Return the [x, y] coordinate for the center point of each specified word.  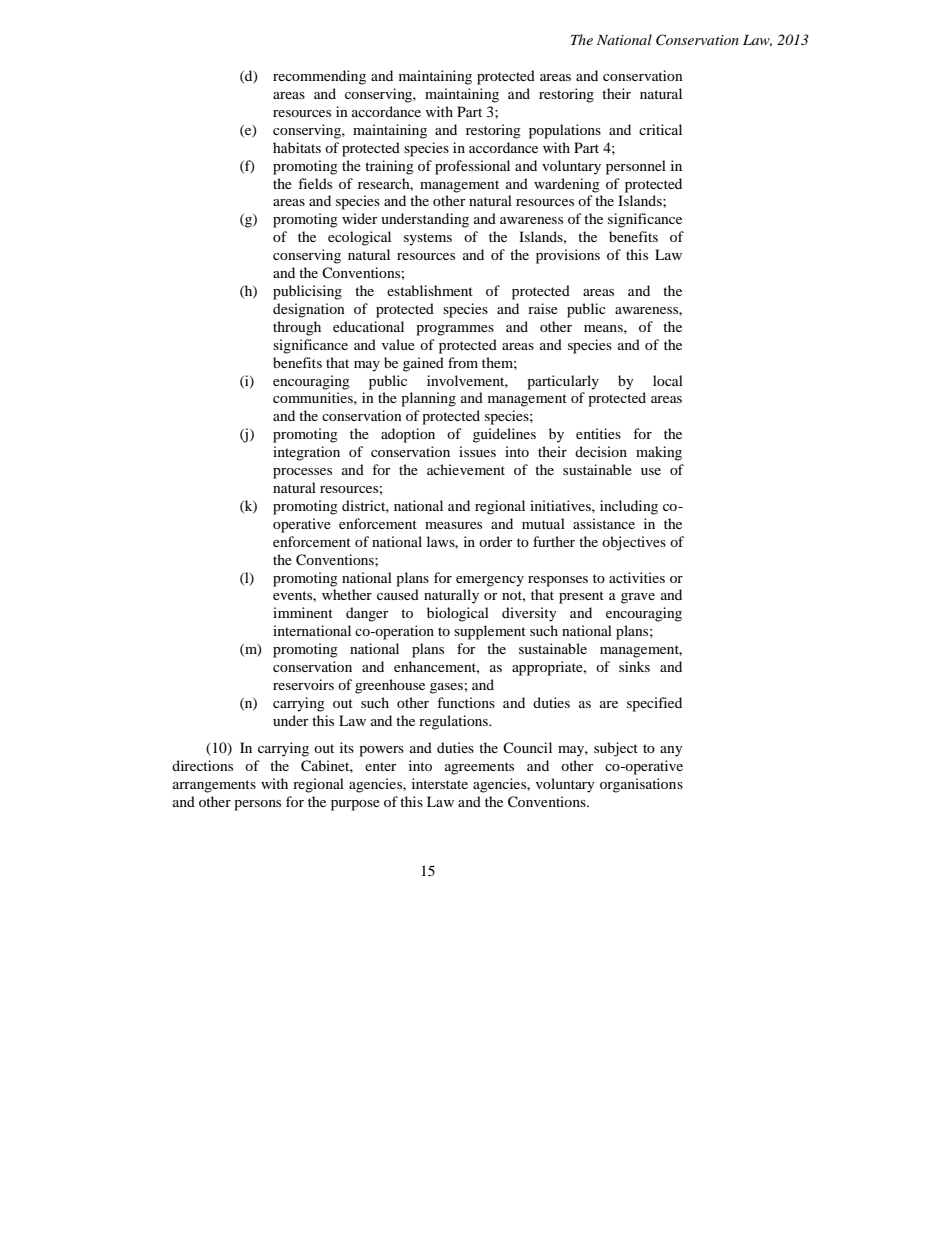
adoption [408, 435]
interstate [440, 783]
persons [257, 805]
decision [601, 451]
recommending [319, 77]
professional [472, 167]
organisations [641, 785]
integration [306, 453]
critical [660, 129]
